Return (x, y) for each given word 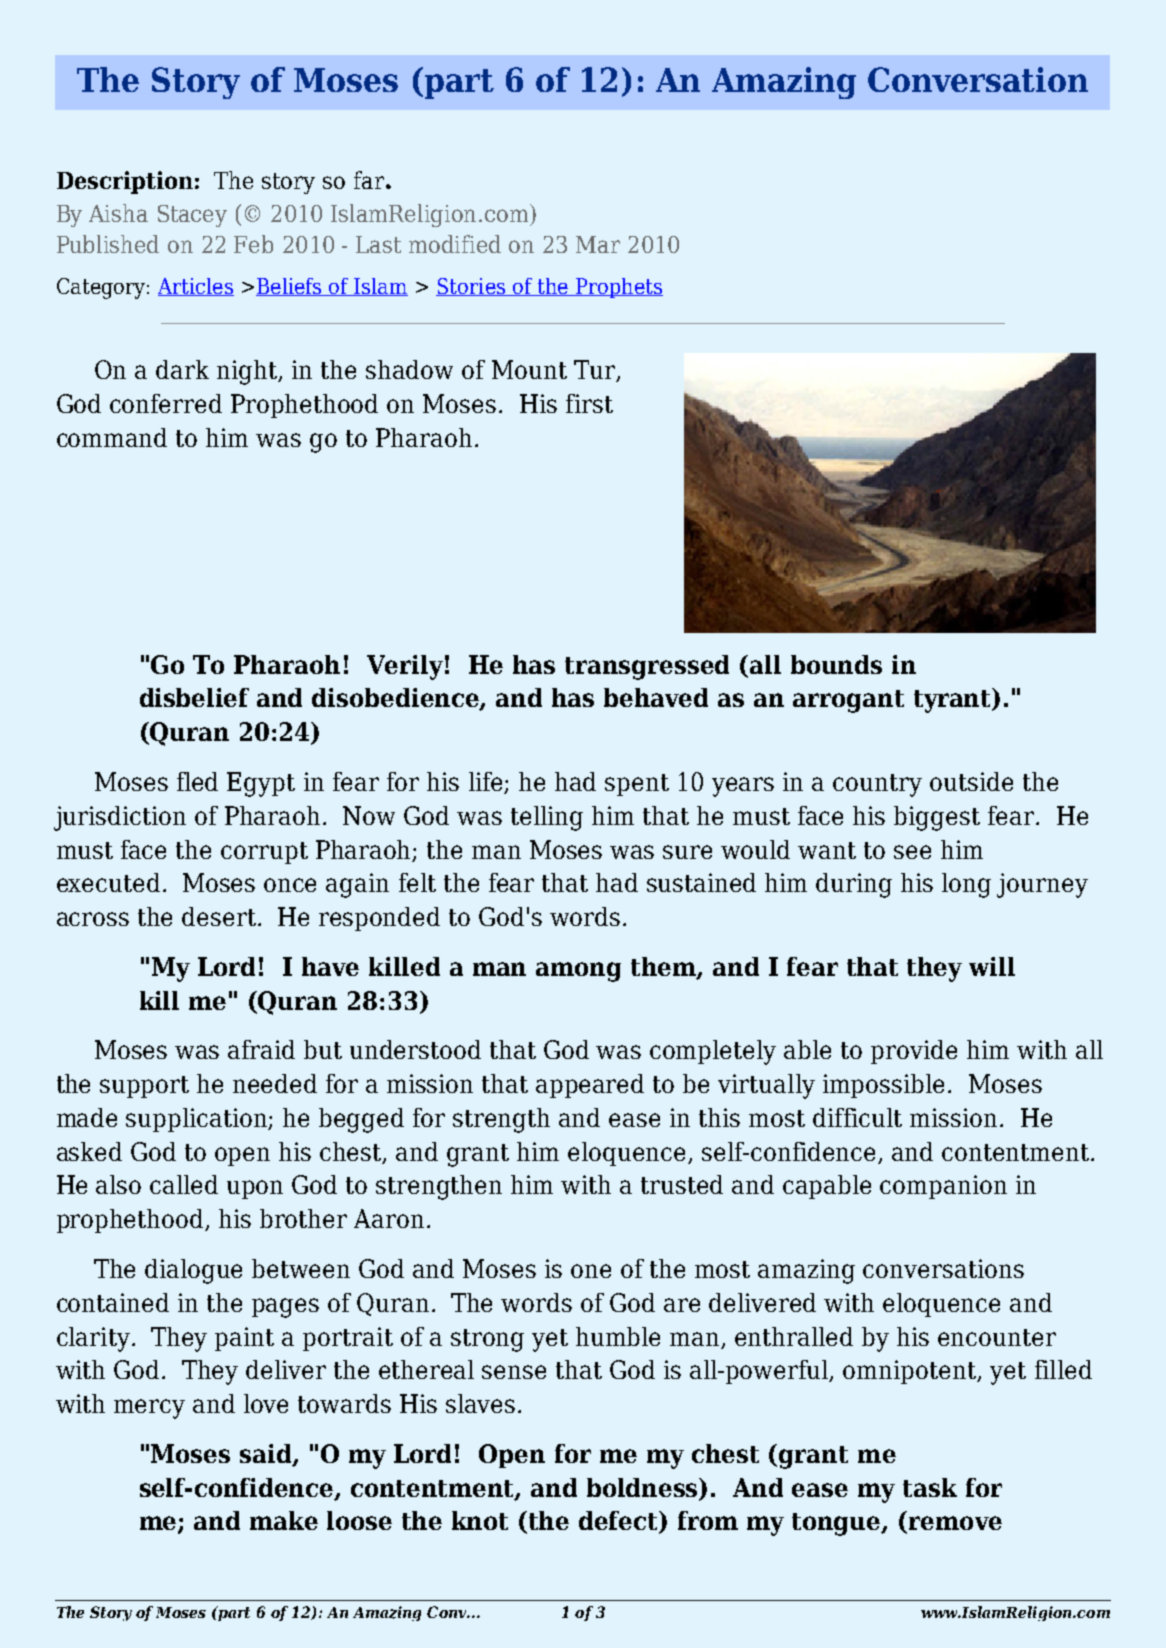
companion (943, 1187)
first (589, 403)
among (578, 972)
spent (637, 785)
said (267, 1454)
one (591, 1271)
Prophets (618, 288)
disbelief (194, 697)
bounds (836, 664)
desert (219, 916)
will (992, 966)
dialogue (193, 1271)
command (112, 437)
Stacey (192, 216)
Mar (598, 244)
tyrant (954, 700)
